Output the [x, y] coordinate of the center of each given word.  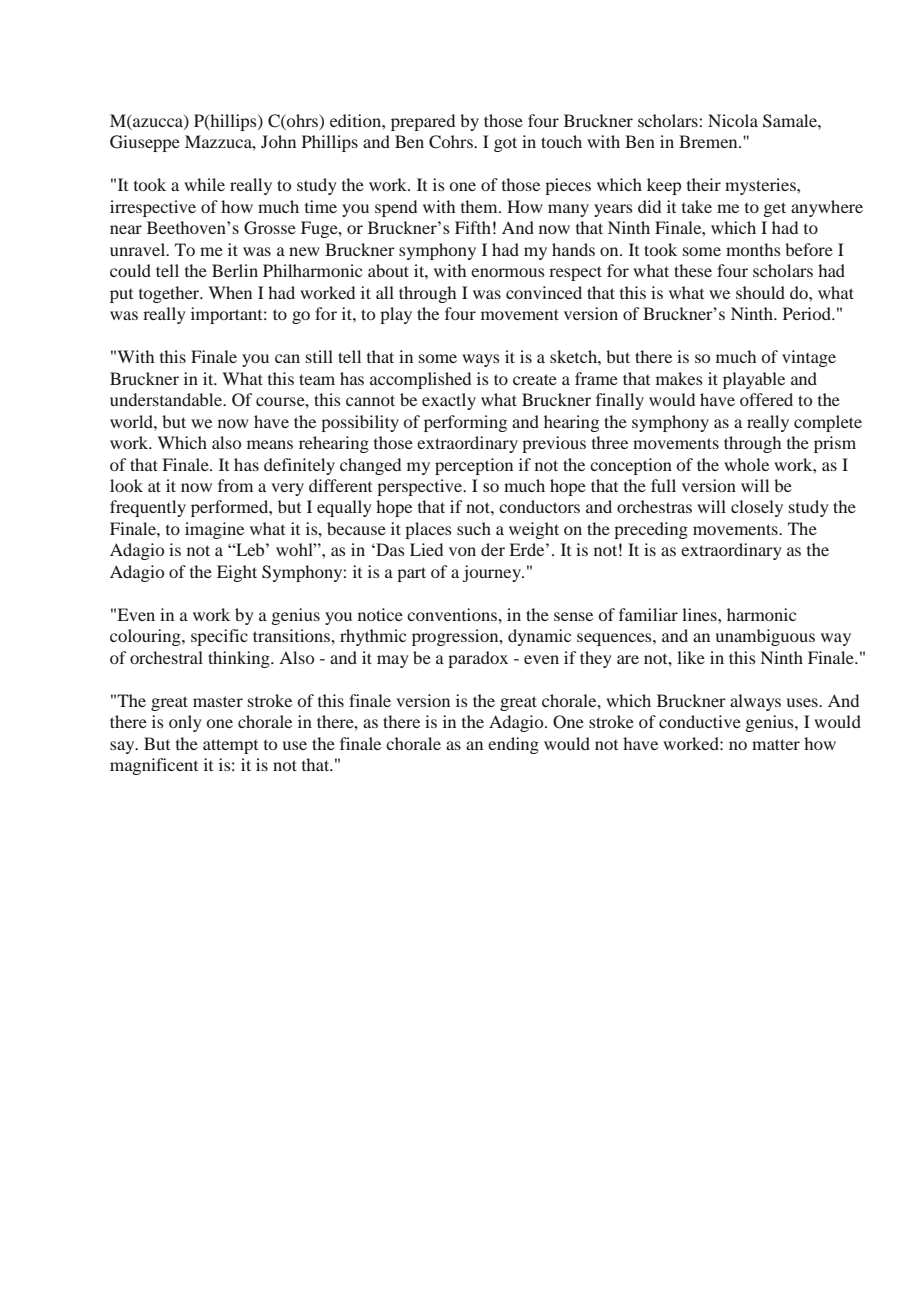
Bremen [709, 141]
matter [776, 744]
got [505, 144]
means [270, 444]
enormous [508, 272]
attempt [230, 746]
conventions [453, 614]
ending [513, 745]
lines [700, 614]
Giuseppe [145, 143]
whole [746, 464]
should [760, 292]
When [230, 292]
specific [219, 637]
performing [465, 423]
